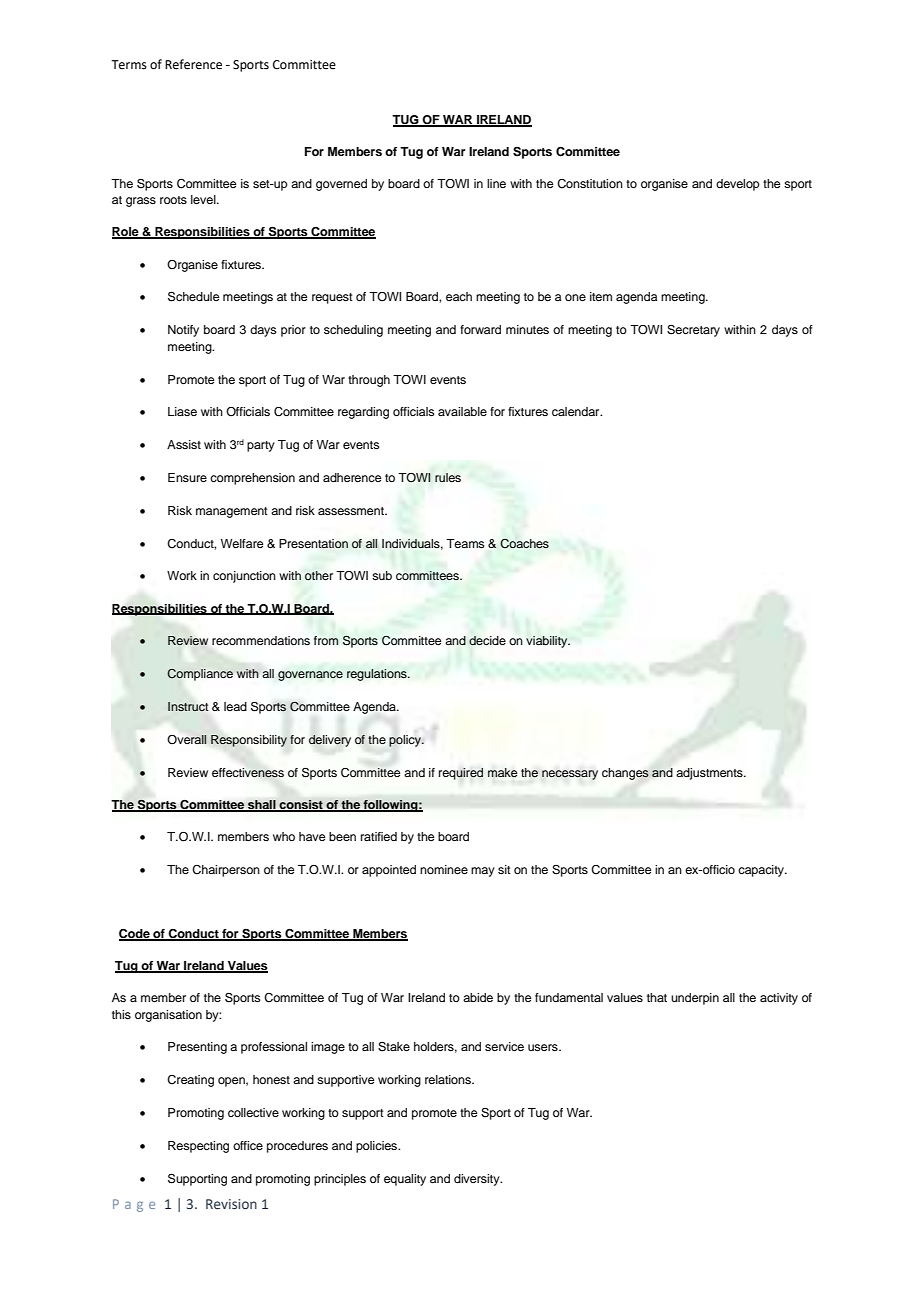  Describe the element at coordinates (226, 871) in the screenshot. I see `Chairperson` at that location.
